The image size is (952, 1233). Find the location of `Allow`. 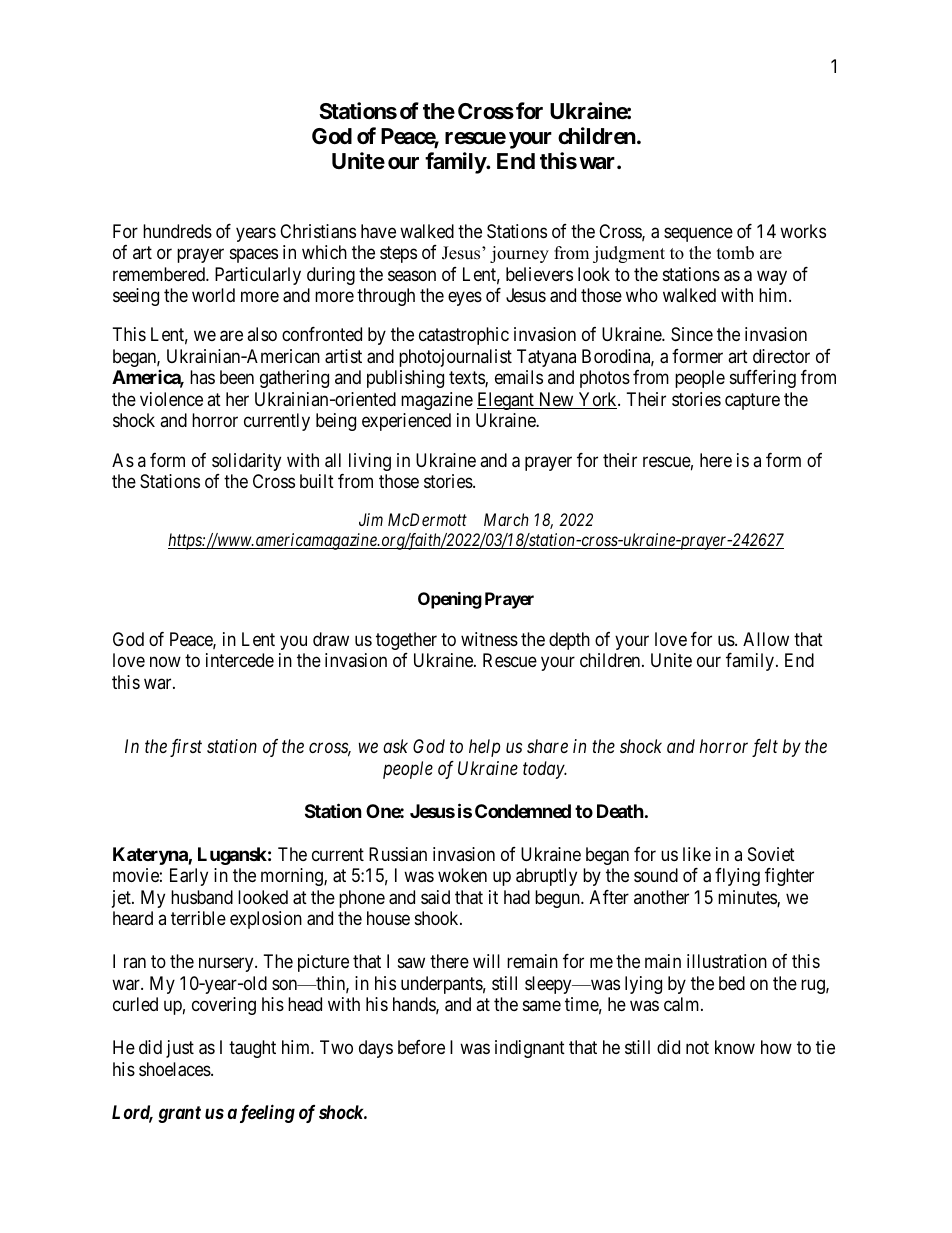

Allow is located at coordinates (766, 639).
